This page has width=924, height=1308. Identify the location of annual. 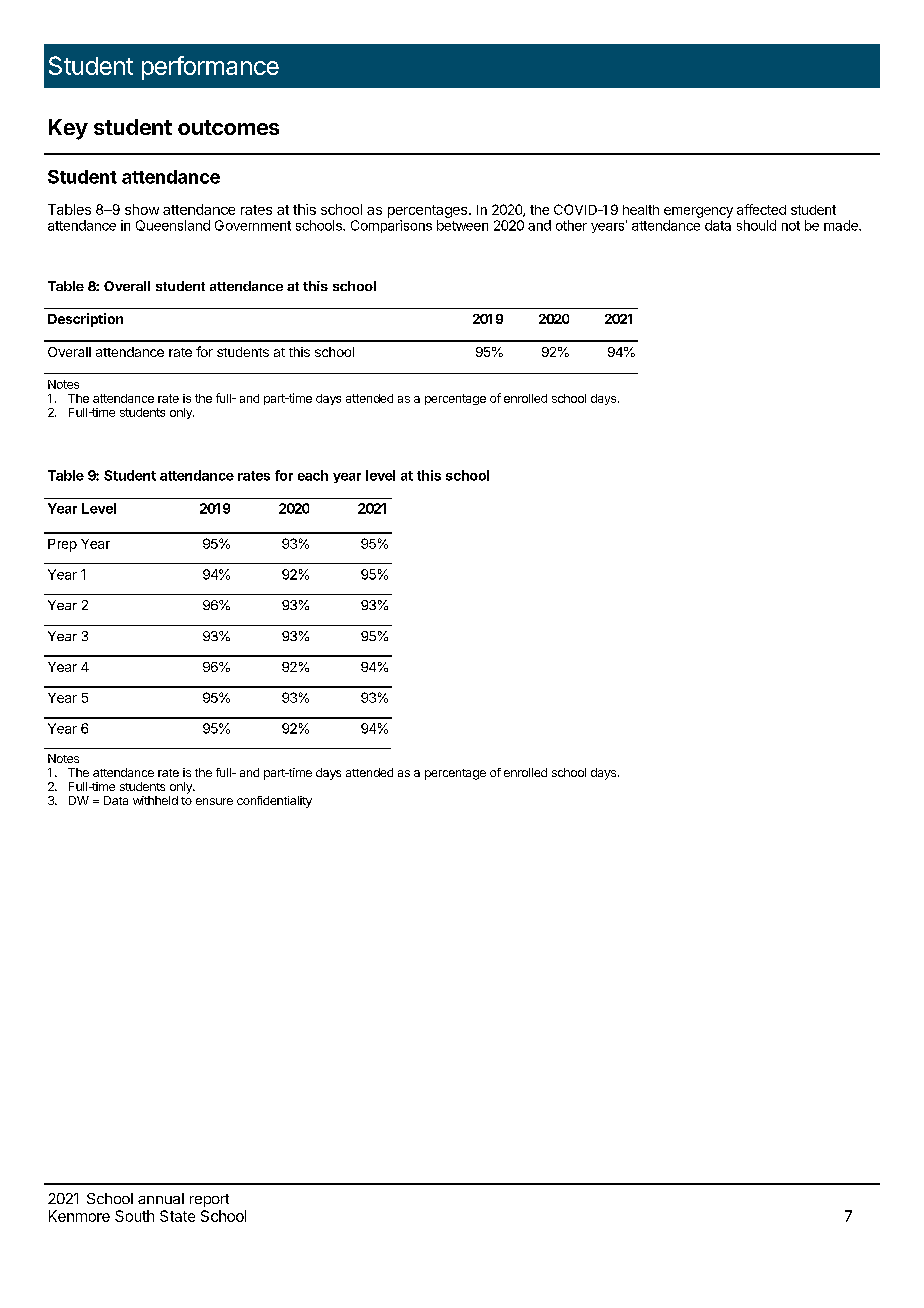
(161, 1198).
